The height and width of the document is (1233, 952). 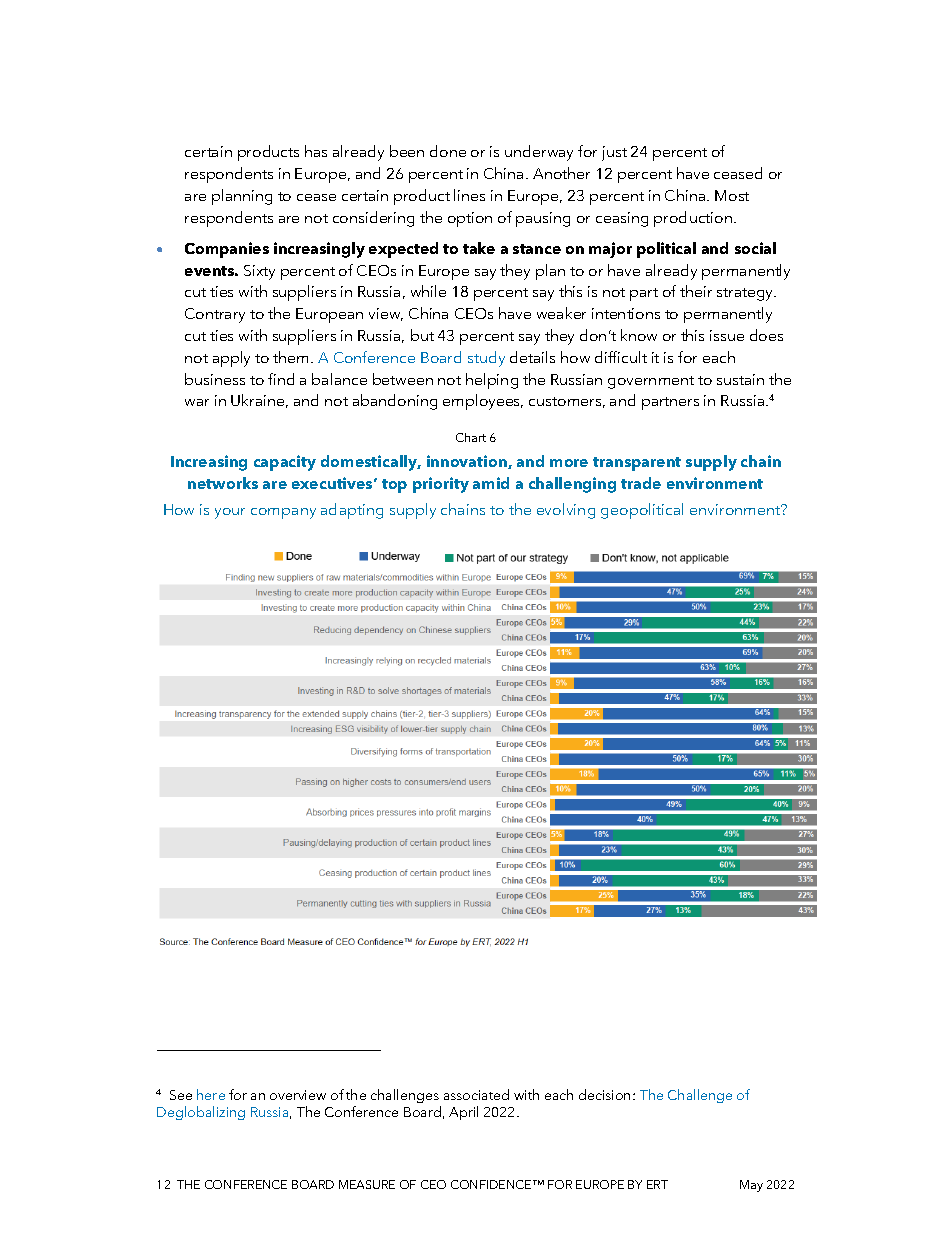 What do you see at coordinates (492, 1184) in the document?
I see `CONFIDENCE` at bounding box center [492, 1184].
